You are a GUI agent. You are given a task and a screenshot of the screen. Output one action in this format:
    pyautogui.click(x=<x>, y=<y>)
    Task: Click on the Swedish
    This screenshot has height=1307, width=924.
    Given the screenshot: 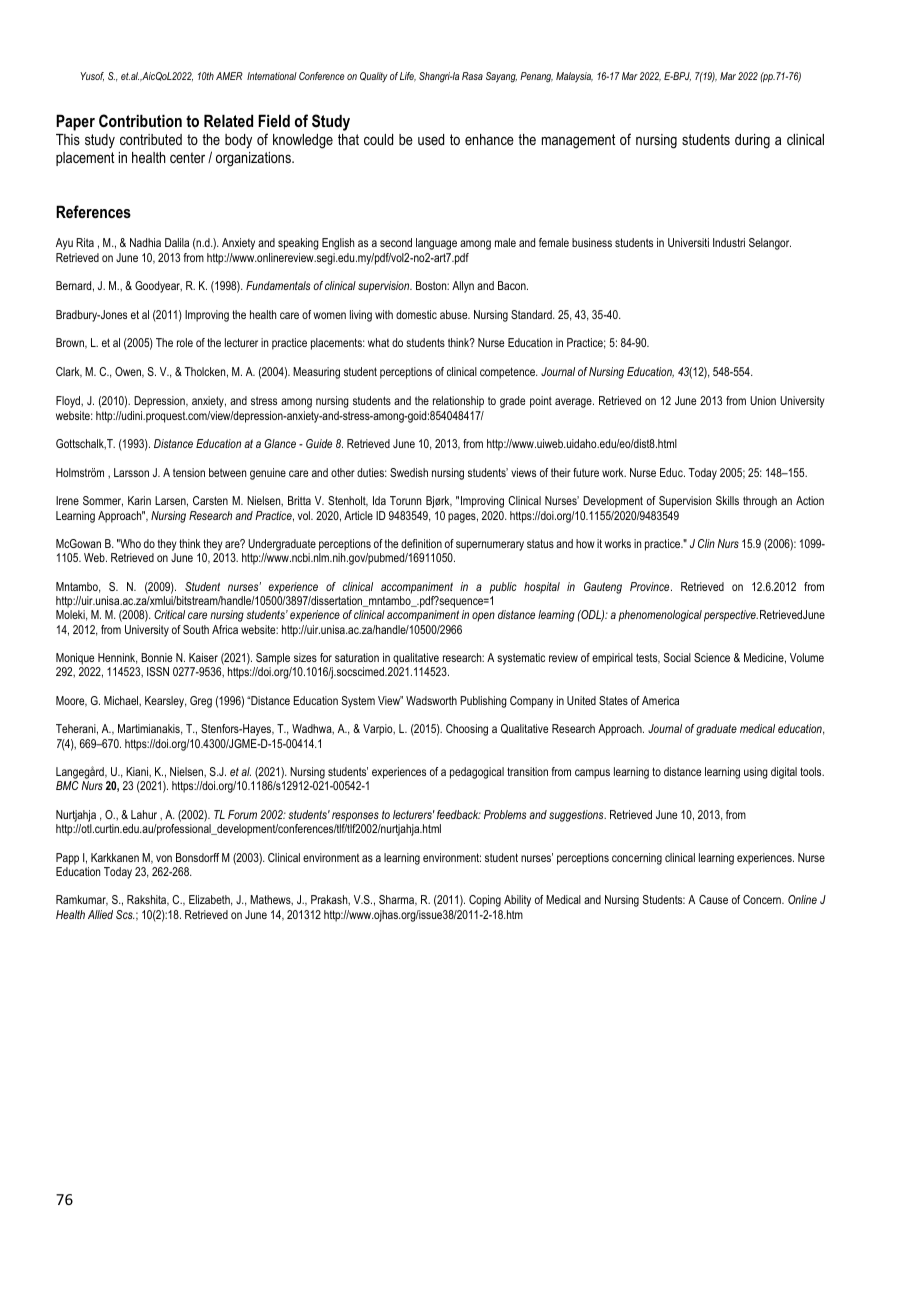 What is the action you would take?
    pyautogui.click(x=409, y=472)
